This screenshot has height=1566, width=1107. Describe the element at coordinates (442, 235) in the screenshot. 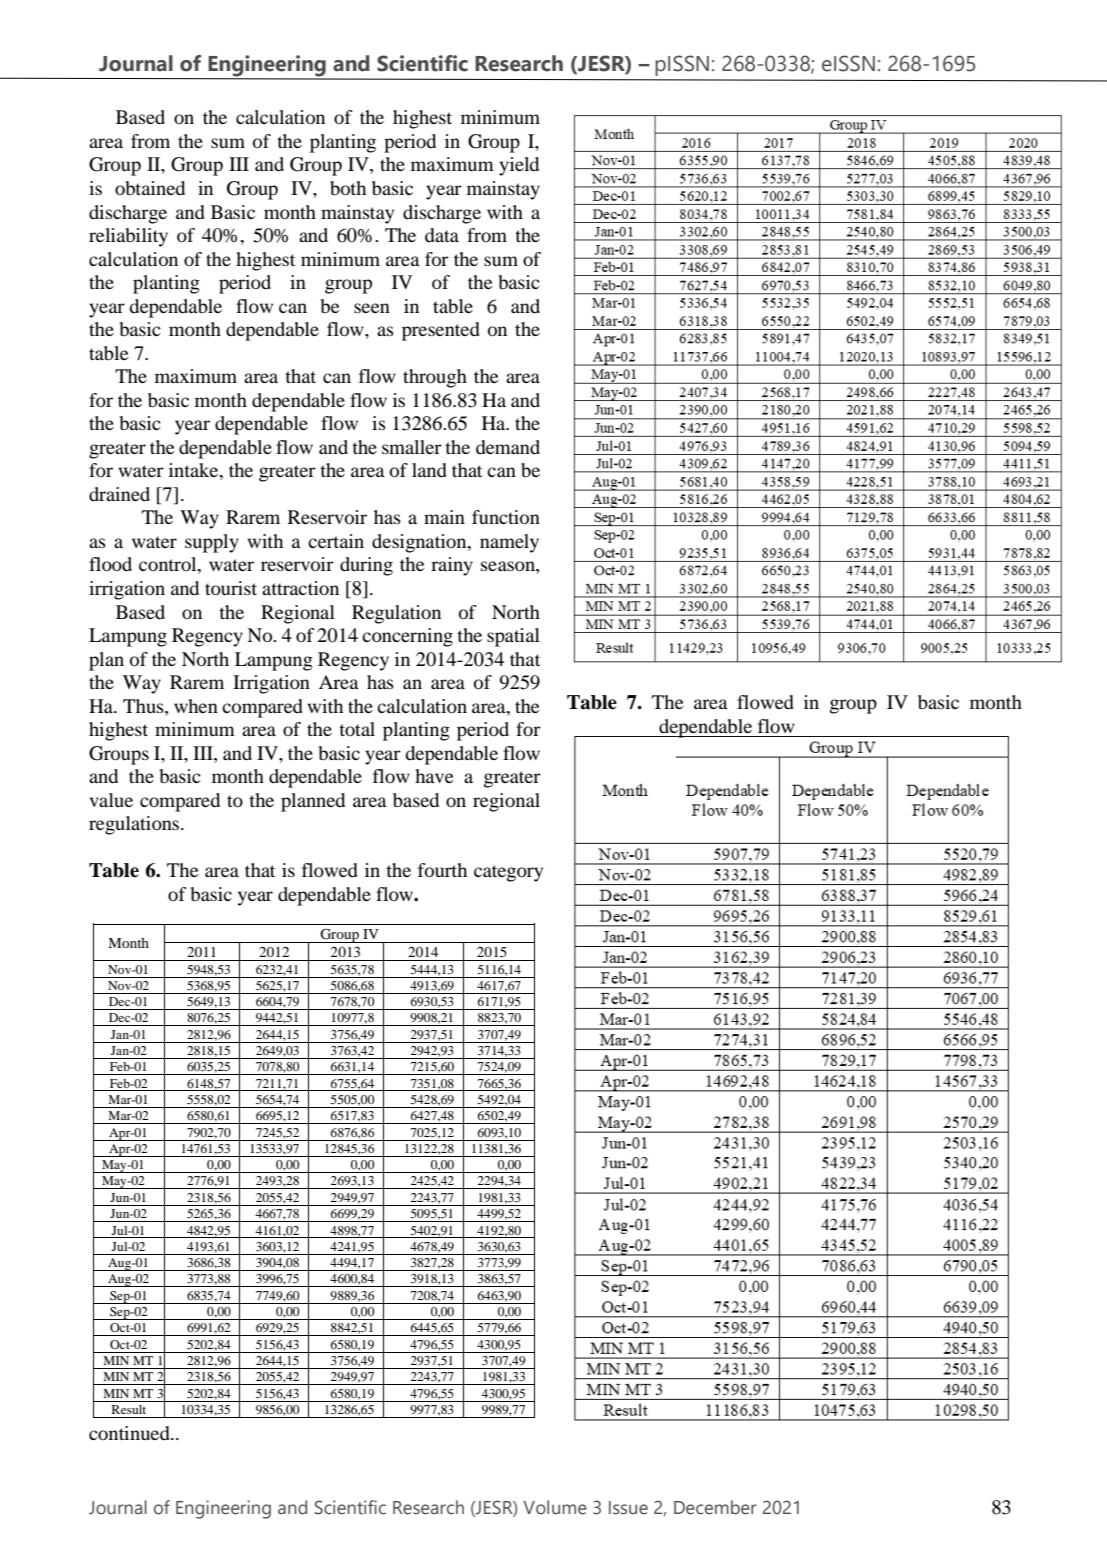

I see `data` at that location.
